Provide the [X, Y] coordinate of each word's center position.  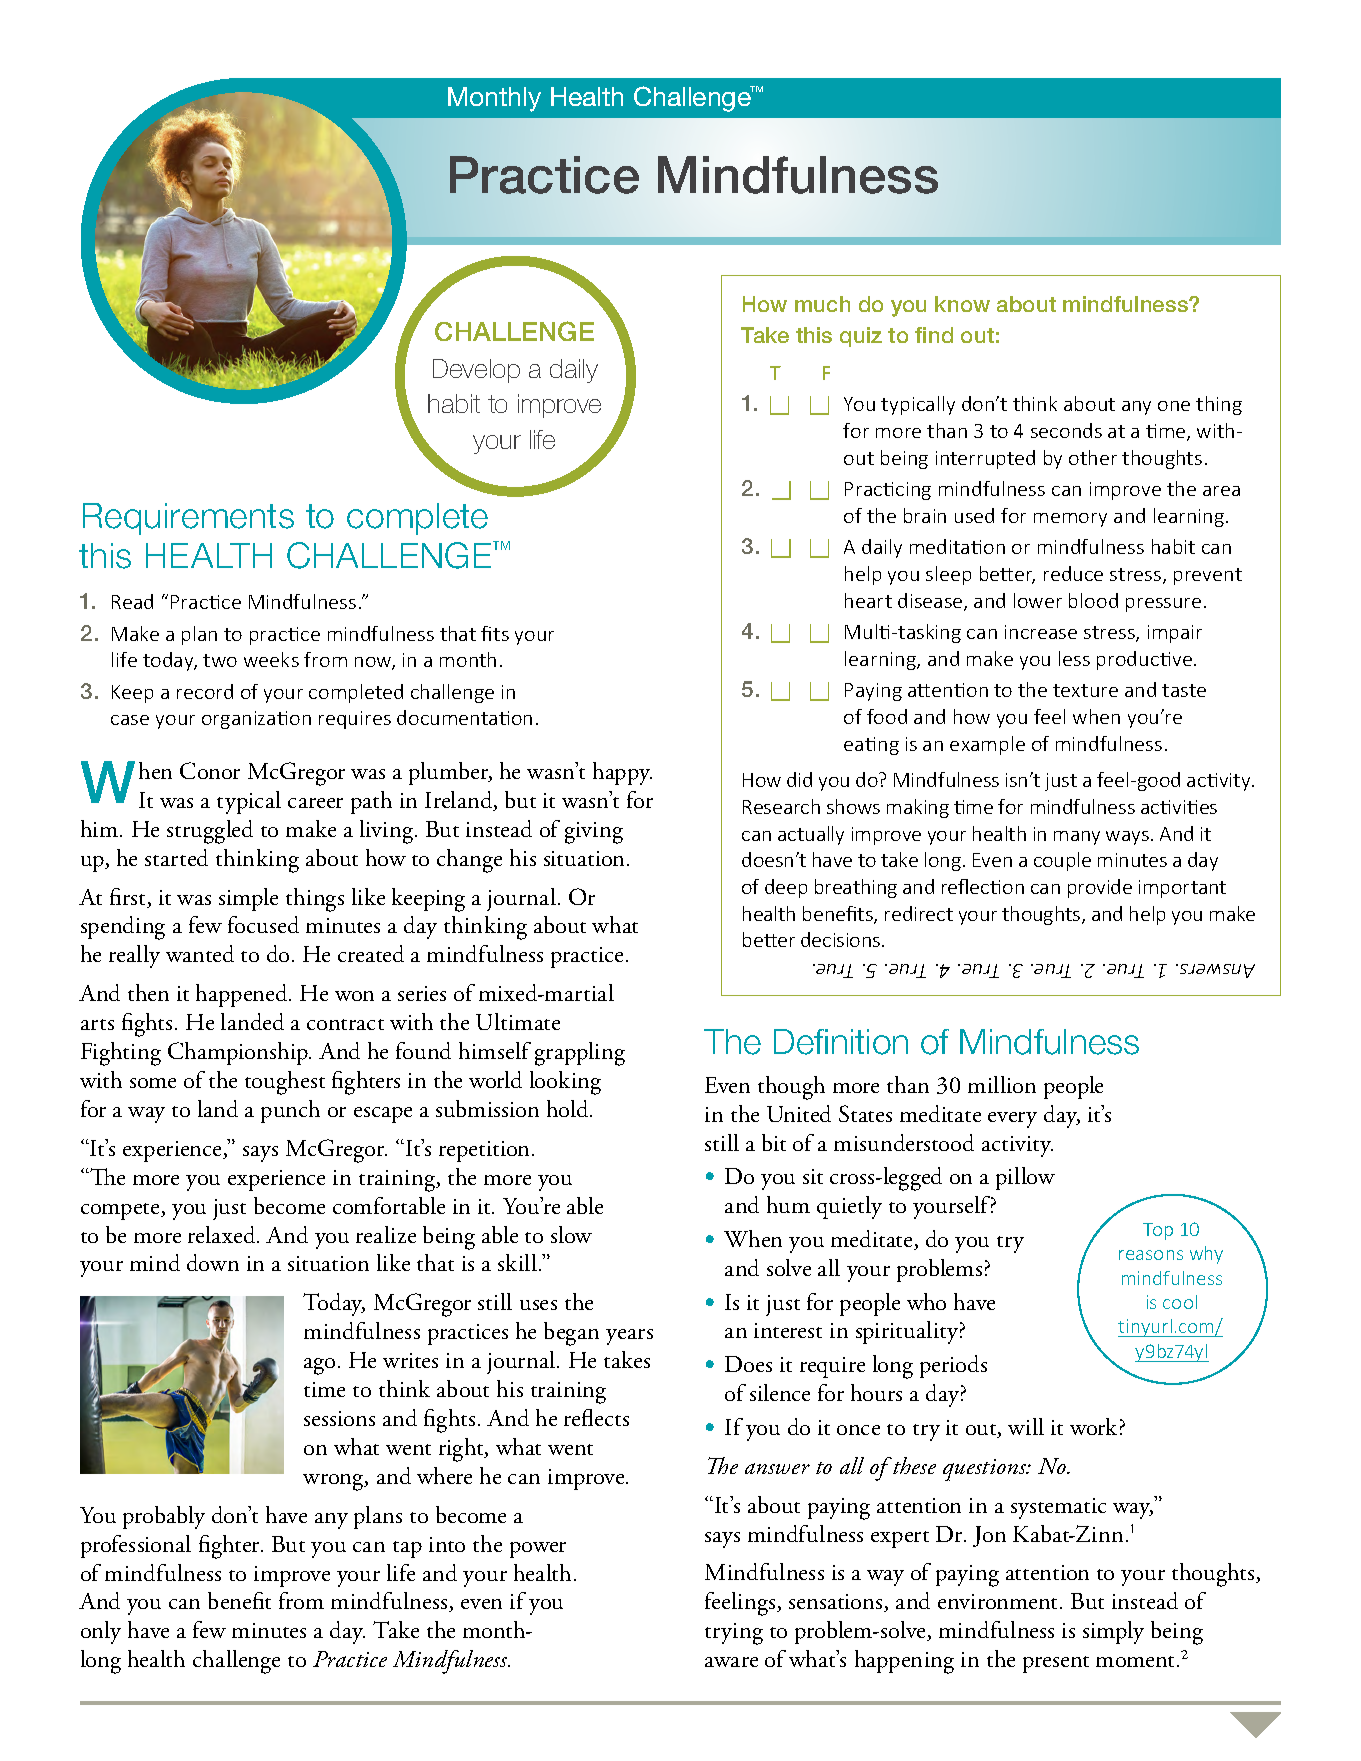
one [1174, 406]
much [822, 304]
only [101, 1632]
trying [734, 1634]
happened [243, 995]
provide [1100, 888]
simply [1113, 1632]
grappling [580, 1054]
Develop [476, 371]
